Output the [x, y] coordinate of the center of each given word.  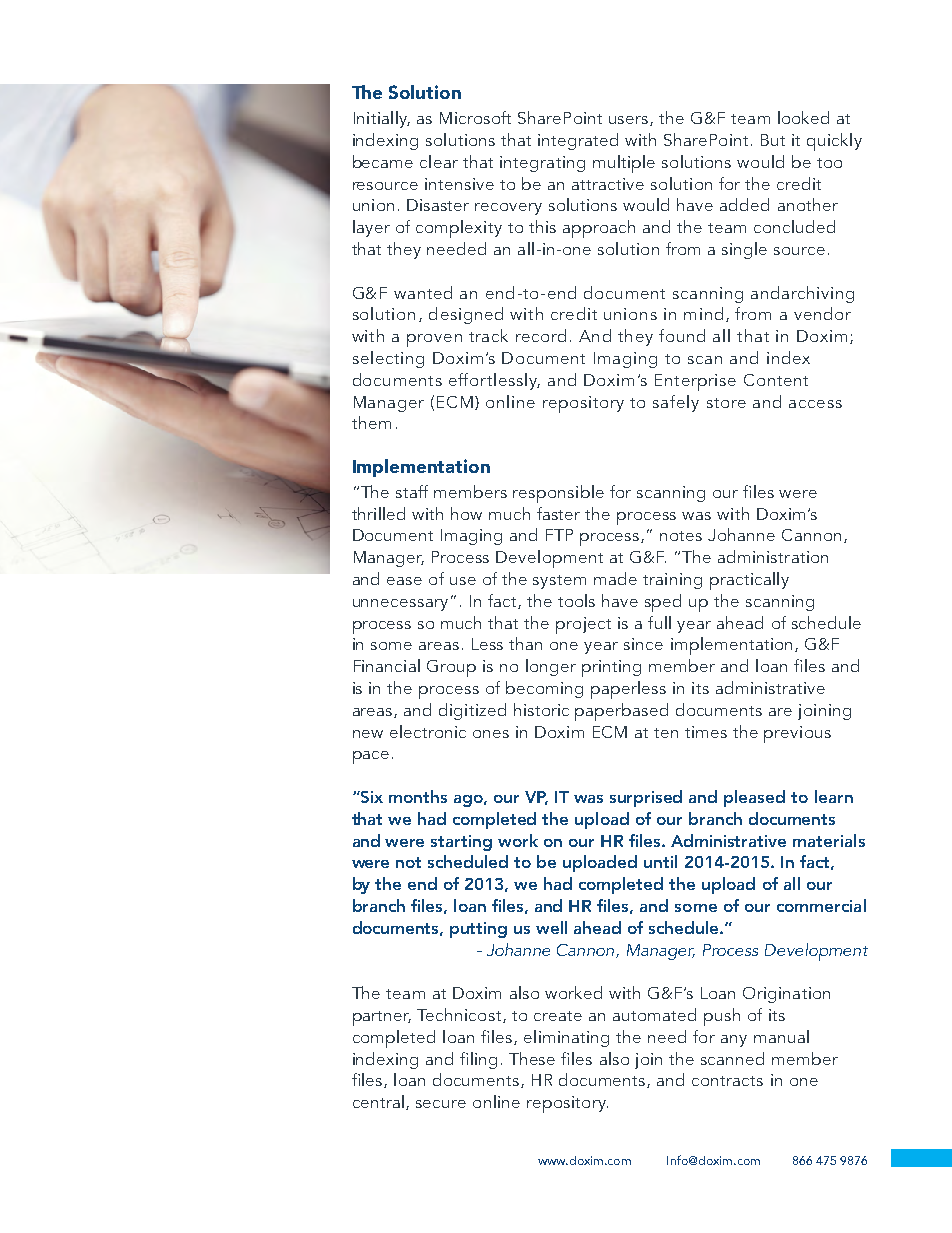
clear [439, 161]
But [773, 140]
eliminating [566, 1038]
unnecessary [400, 605]
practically [749, 581]
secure [441, 1104]
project [583, 625]
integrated [578, 141]
